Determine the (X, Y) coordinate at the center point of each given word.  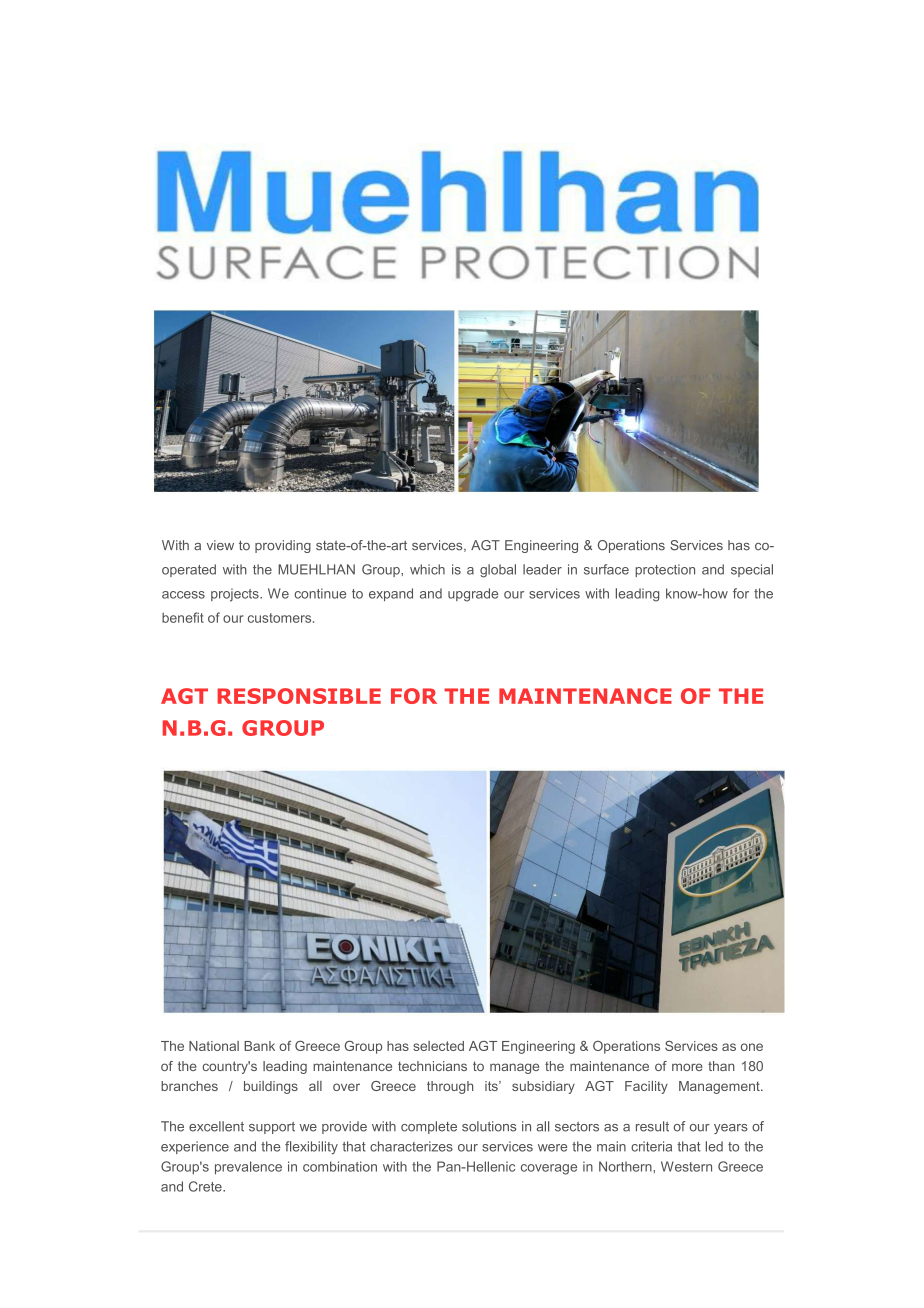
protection (665, 570)
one (752, 1047)
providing (283, 546)
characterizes (411, 1146)
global (498, 571)
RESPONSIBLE (299, 696)
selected (438, 1046)
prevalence (248, 1168)
